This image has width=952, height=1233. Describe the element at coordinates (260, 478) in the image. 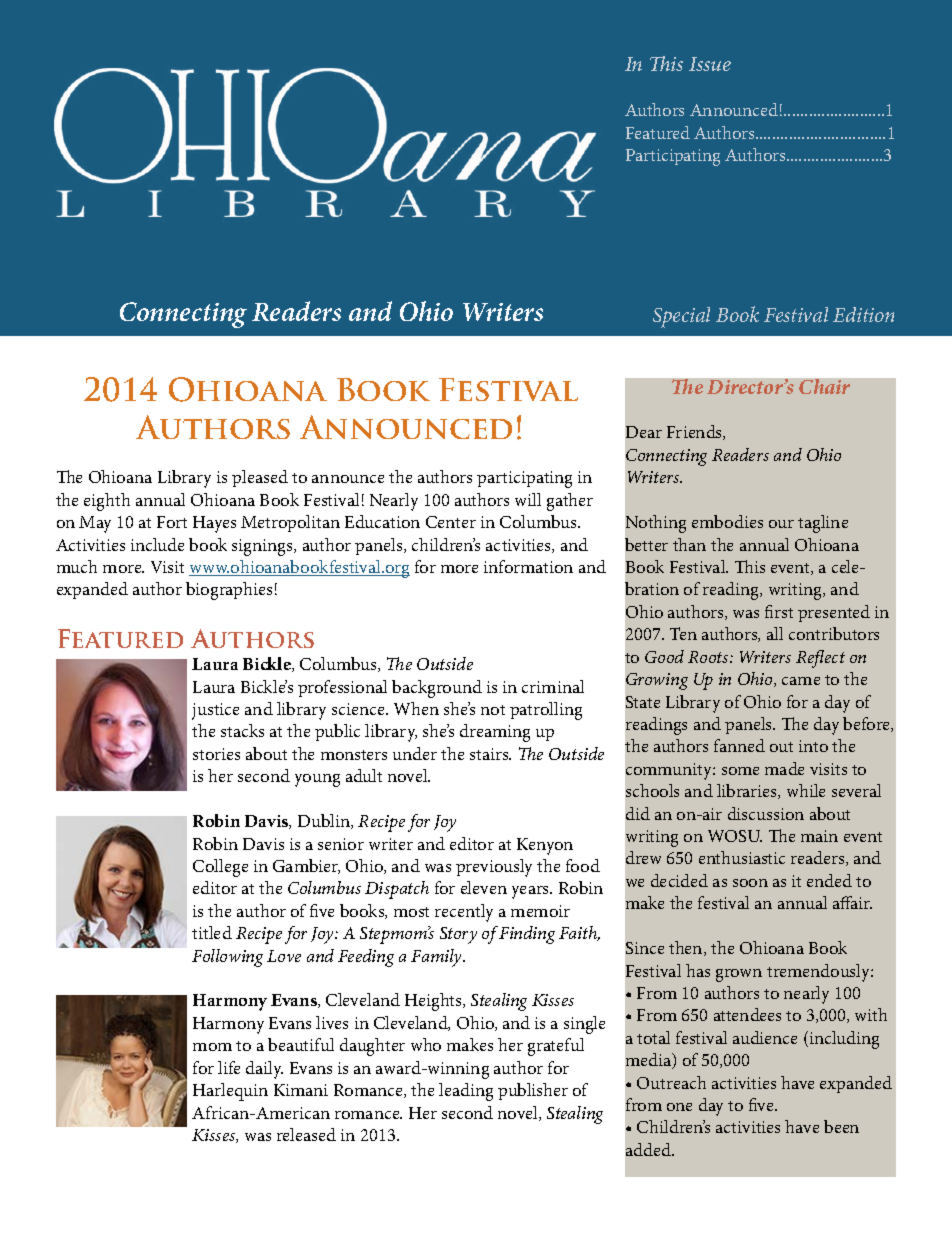

I see `pleased` at that location.
